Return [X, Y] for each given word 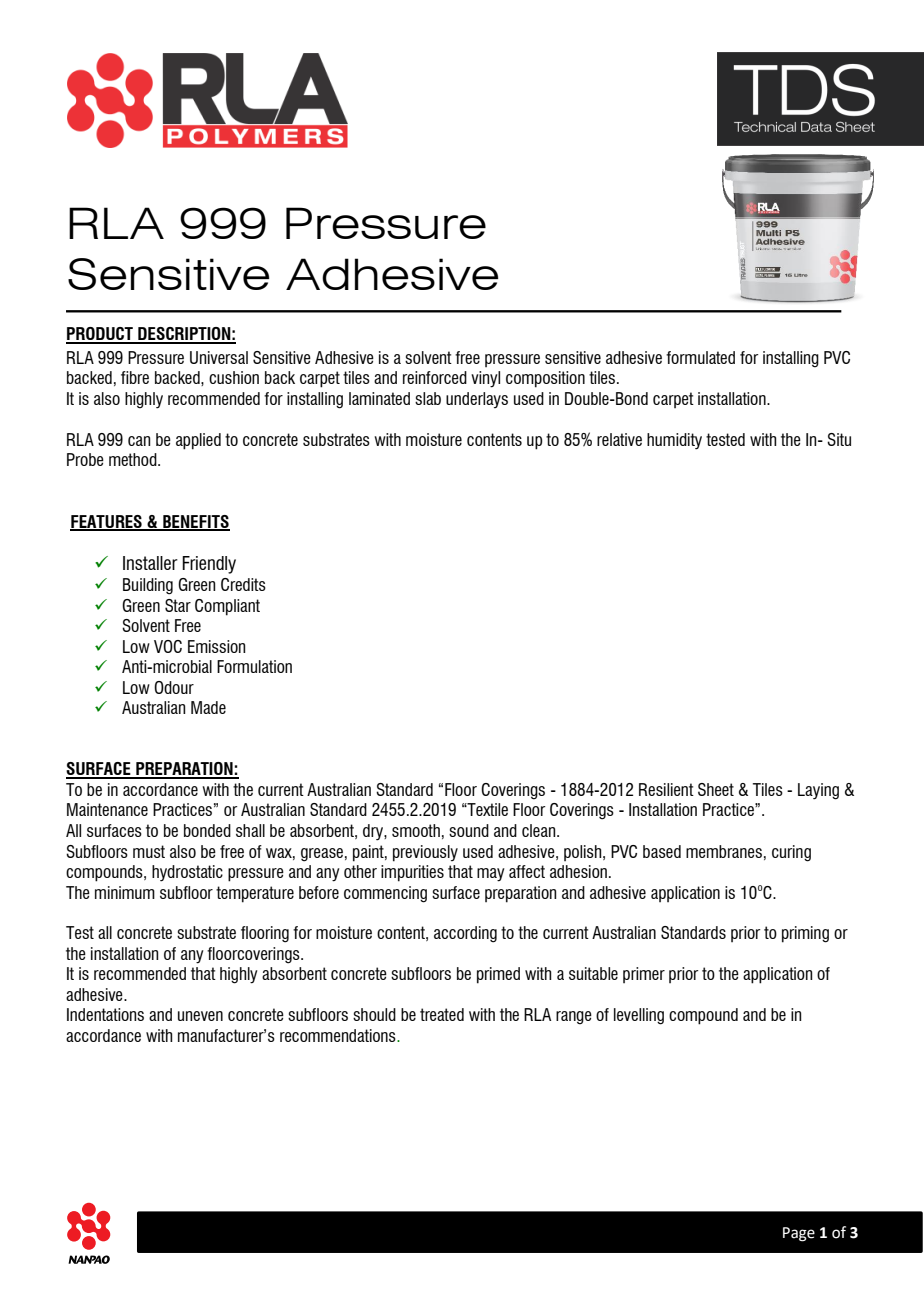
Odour [174, 687]
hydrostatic [187, 873]
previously [425, 853]
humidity [674, 441]
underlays [477, 400]
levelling [639, 1016]
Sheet [716, 789]
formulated [700, 357]
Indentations [105, 1014]
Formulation [254, 666]
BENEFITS [195, 522]
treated [442, 1014]
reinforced [435, 377]
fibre [135, 377]
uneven [200, 1016]
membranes [724, 851]
